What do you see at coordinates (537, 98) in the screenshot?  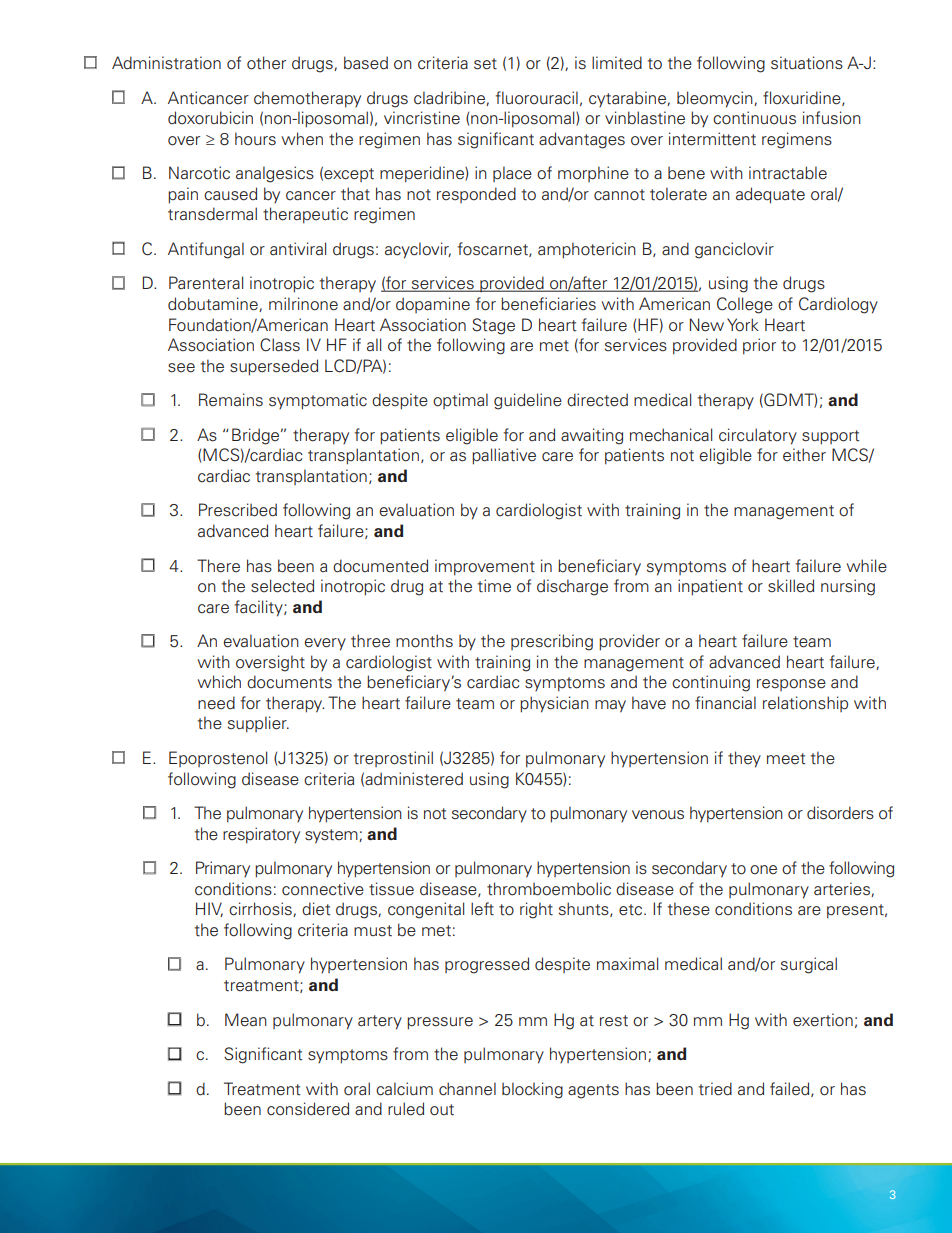 I see `fluorouracil` at bounding box center [537, 98].
